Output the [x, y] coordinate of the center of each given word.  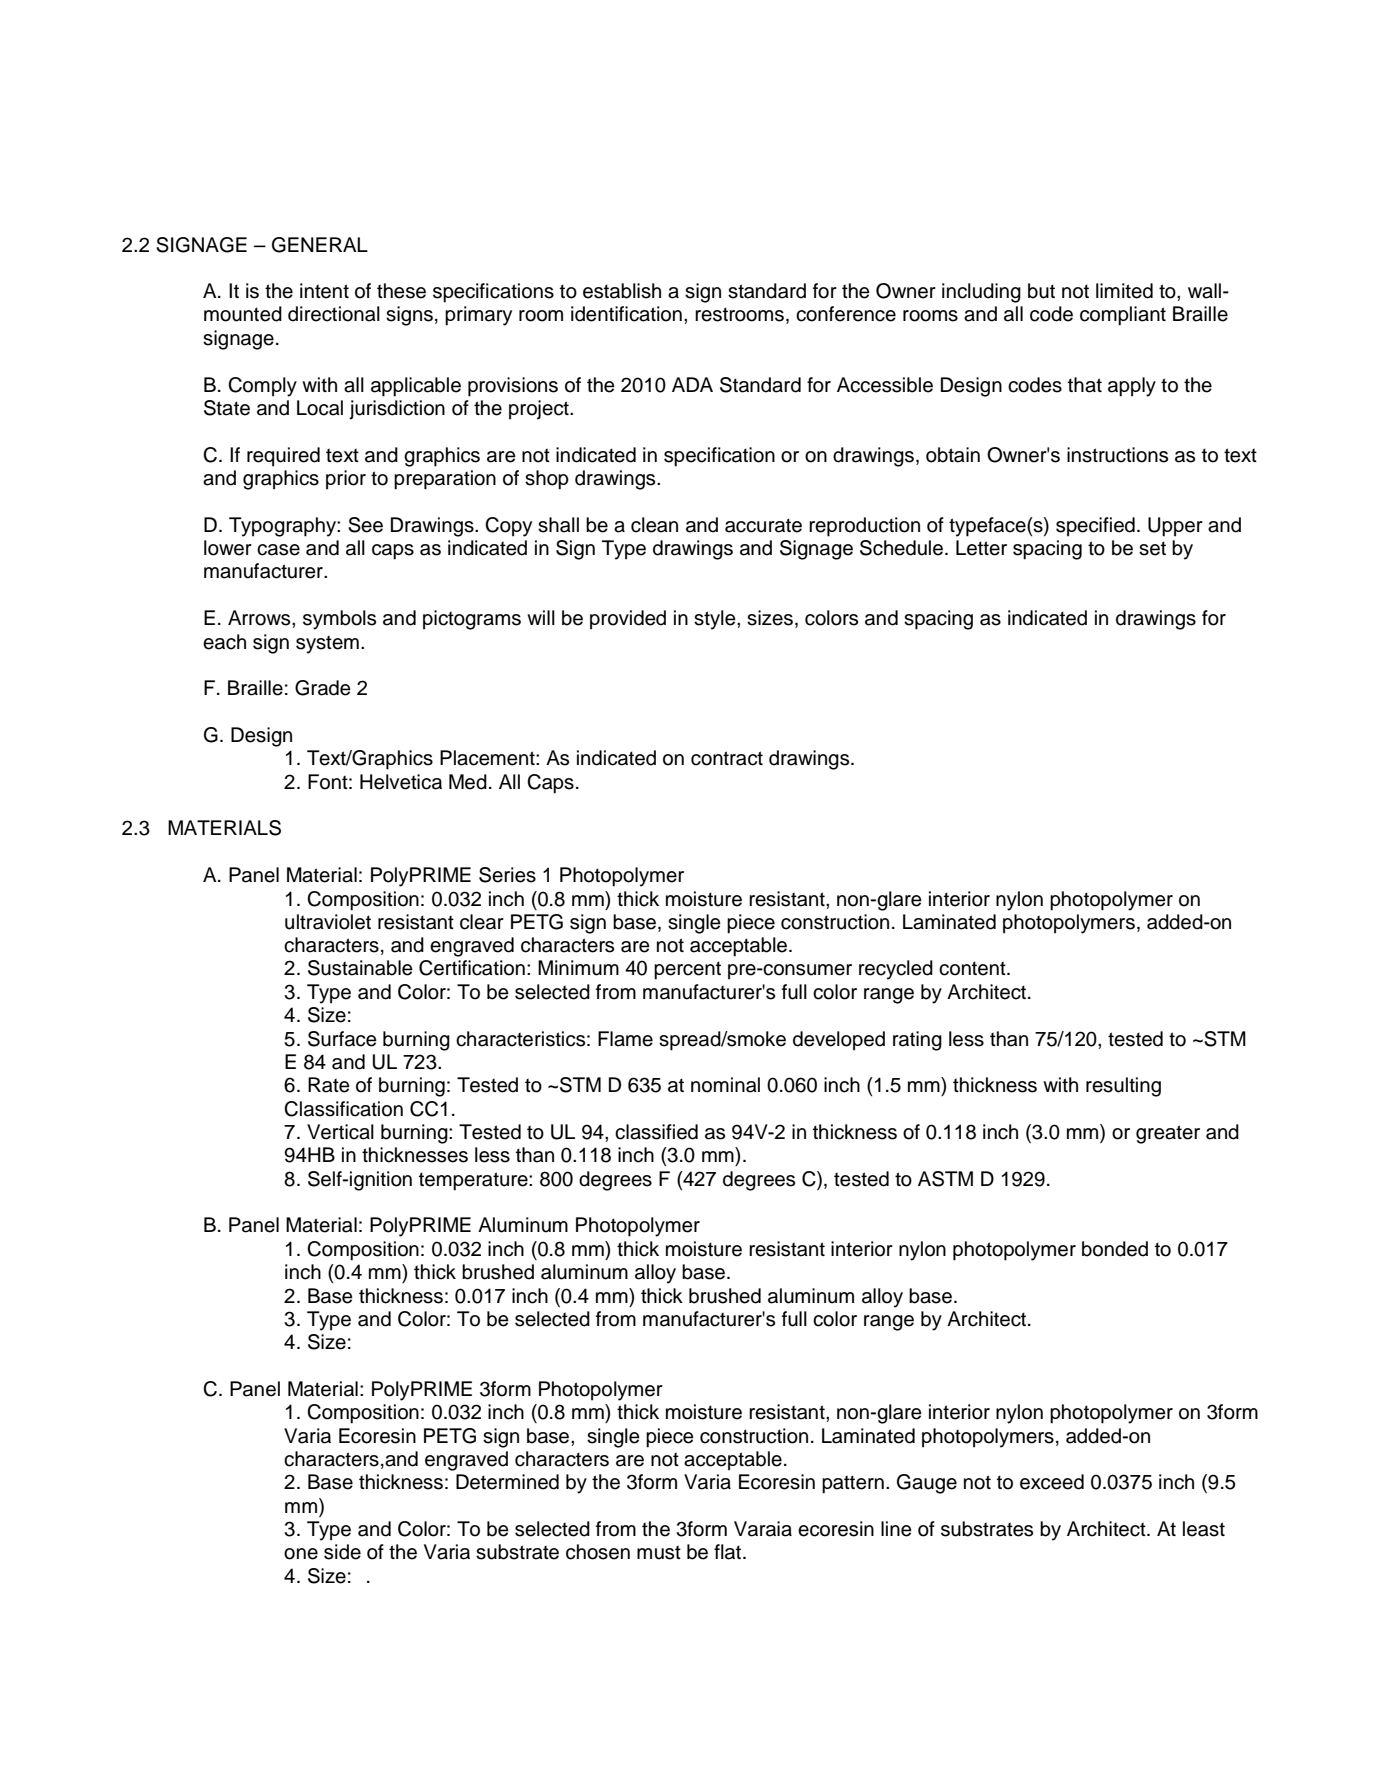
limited [1124, 291]
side [342, 1552]
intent [324, 291]
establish [622, 291]
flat [729, 1552]
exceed [1052, 1482]
